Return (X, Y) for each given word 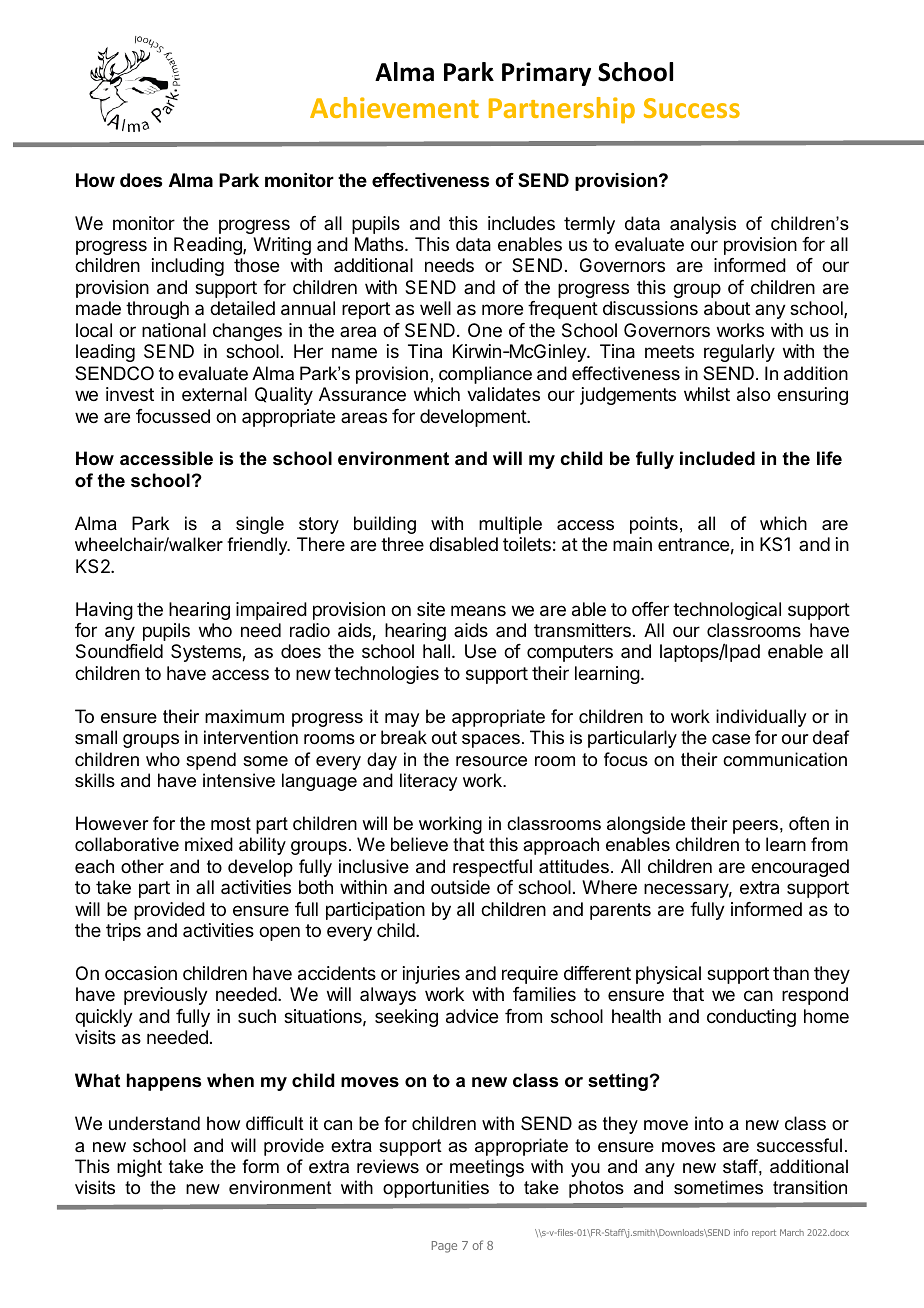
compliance (485, 375)
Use (480, 651)
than (791, 973)
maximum (244, 716)
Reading (209, 246)
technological (727, 611)
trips (123, 932)
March (792, 1232)
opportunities (436, 1189)
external (214, 394)
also (753, 394)
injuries (431, 975)
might (139, 1168)
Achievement (394, 107)
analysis (703, 225)
